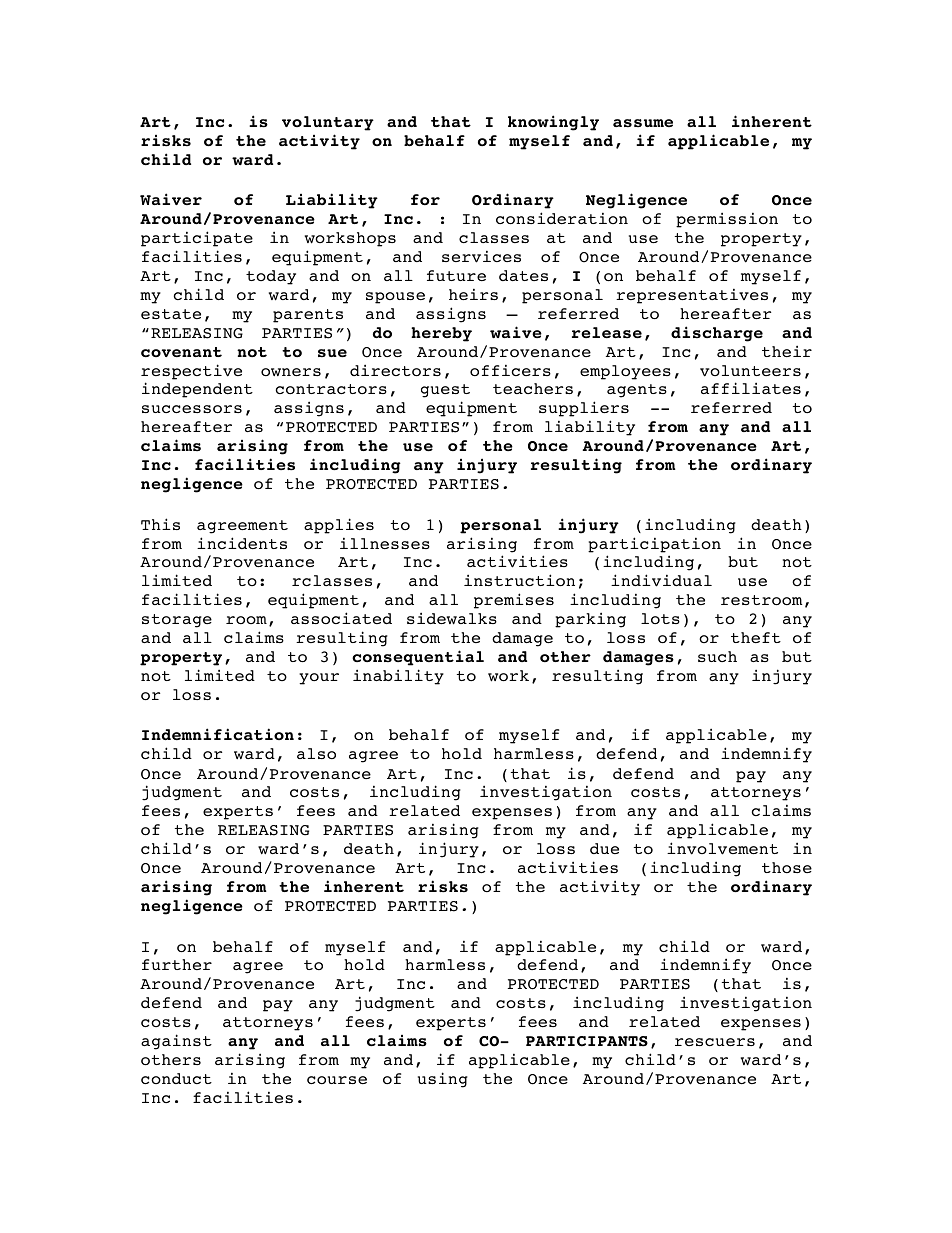 The width and height of the screenshot is (952, 1233). What do you see at coordinates (643, 123) in the screenshot?
I see `assume` at bounding box center [643, 123].
